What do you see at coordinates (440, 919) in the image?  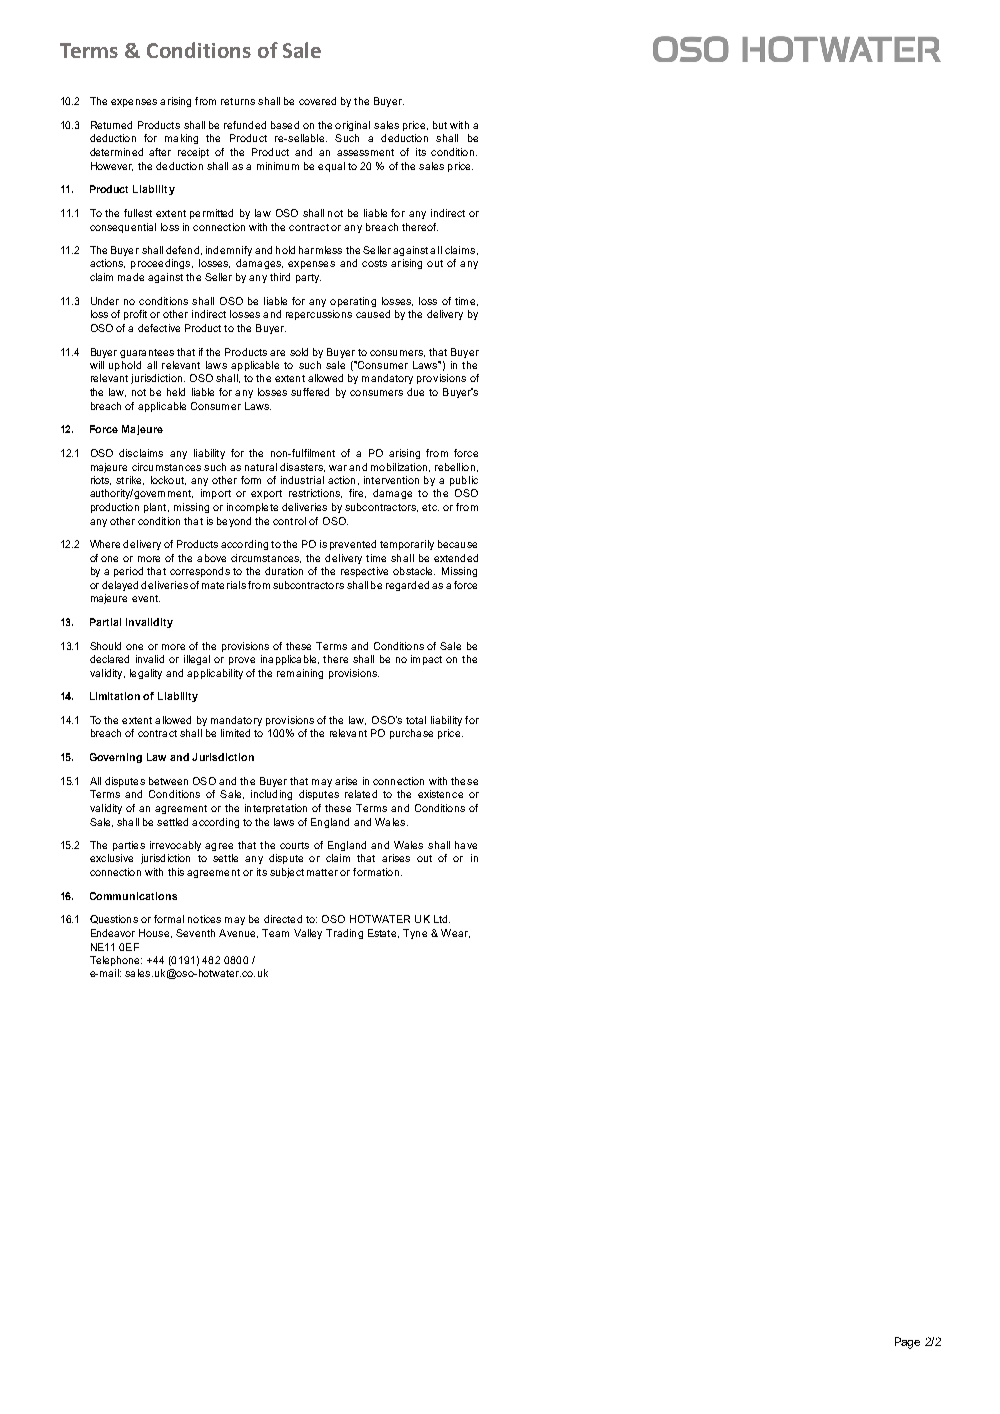 I see `Ltd` at bounding box center [440, 919].
